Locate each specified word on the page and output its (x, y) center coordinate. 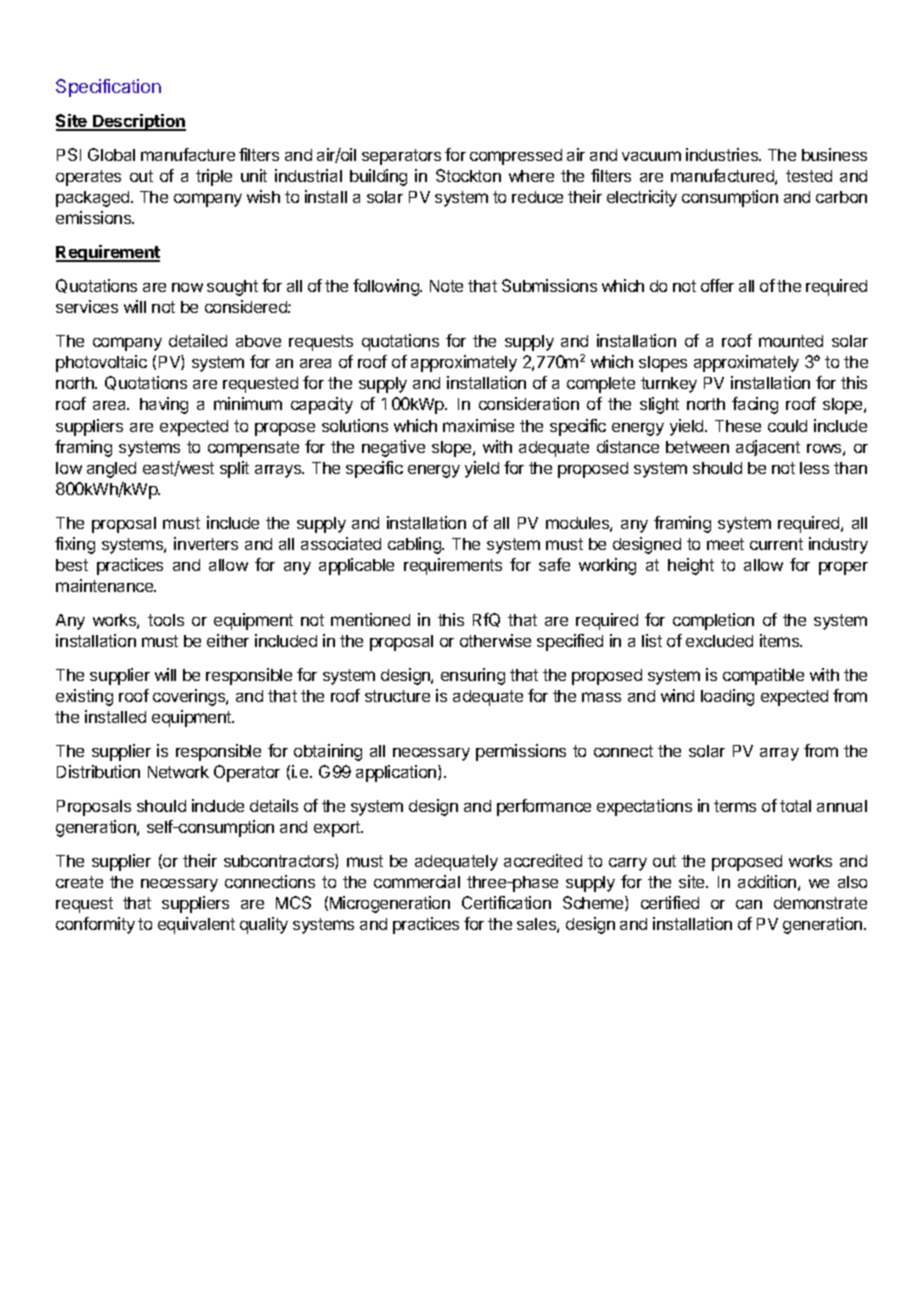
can (749, 904)
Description (138, 122)
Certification (506, 902)
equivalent (196, 925)
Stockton (468, 175)
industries (723, 154)
